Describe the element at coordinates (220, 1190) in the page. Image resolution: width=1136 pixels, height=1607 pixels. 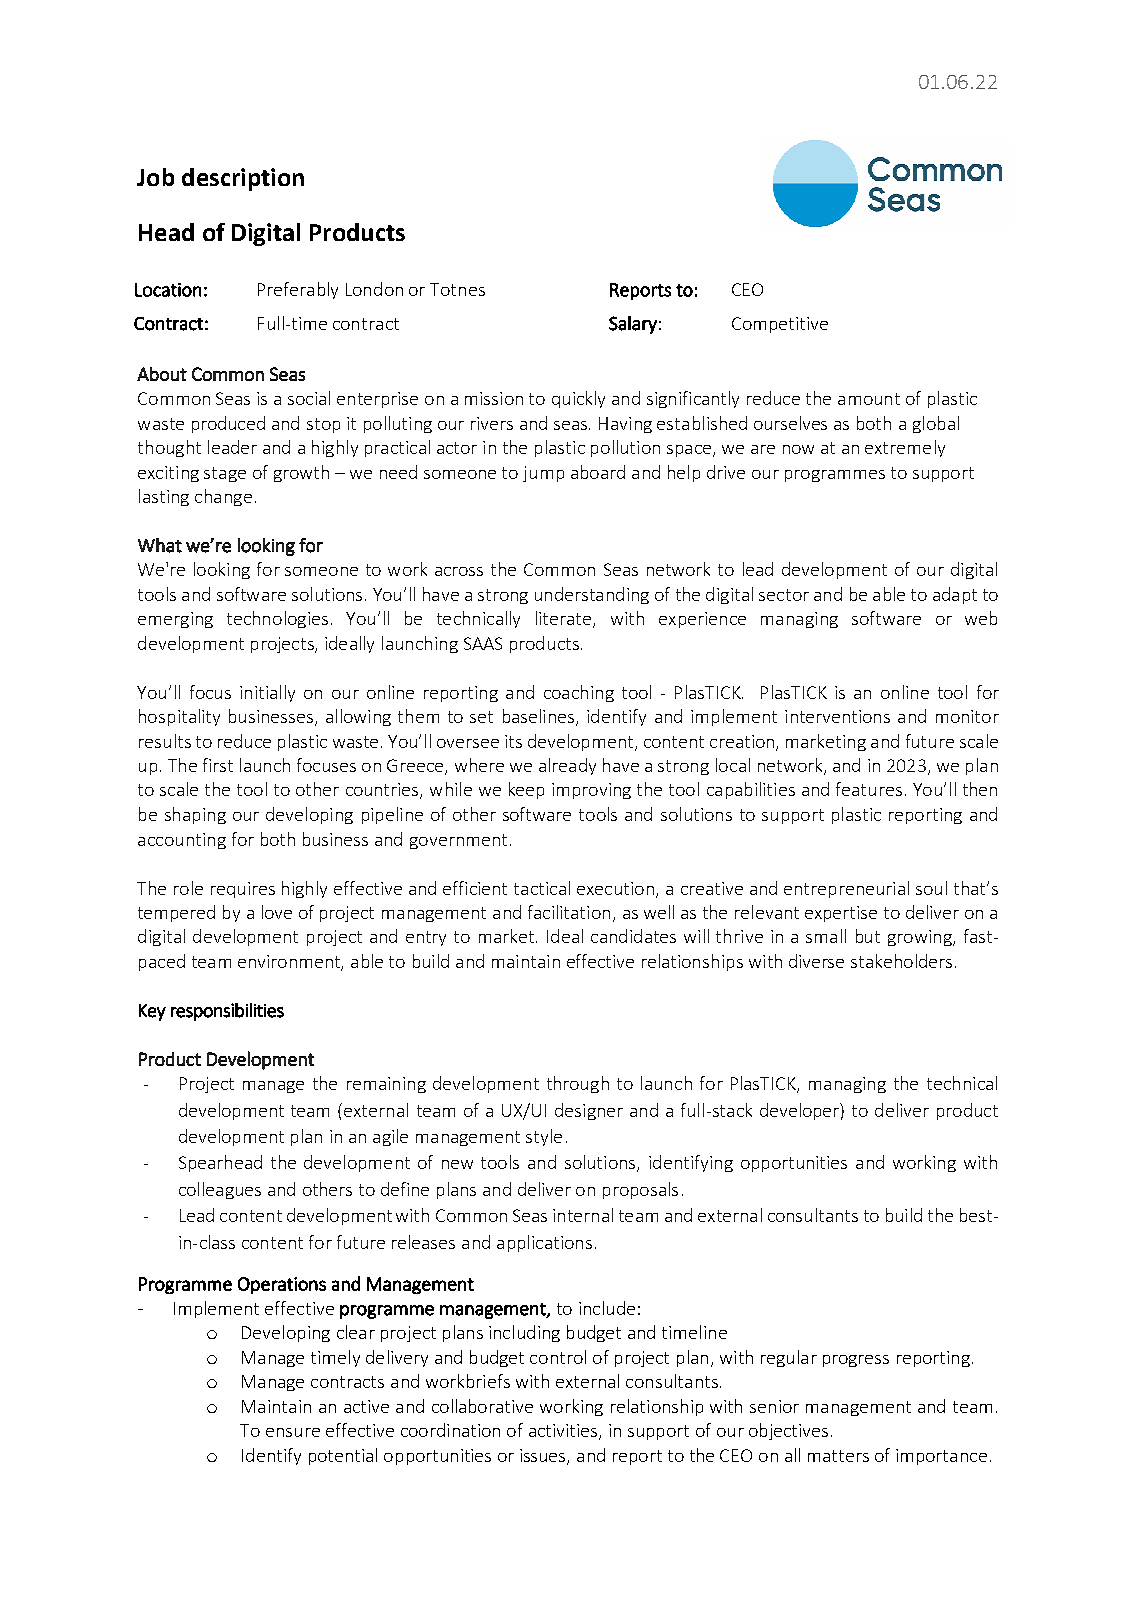
I see `colleagues` at that location.
